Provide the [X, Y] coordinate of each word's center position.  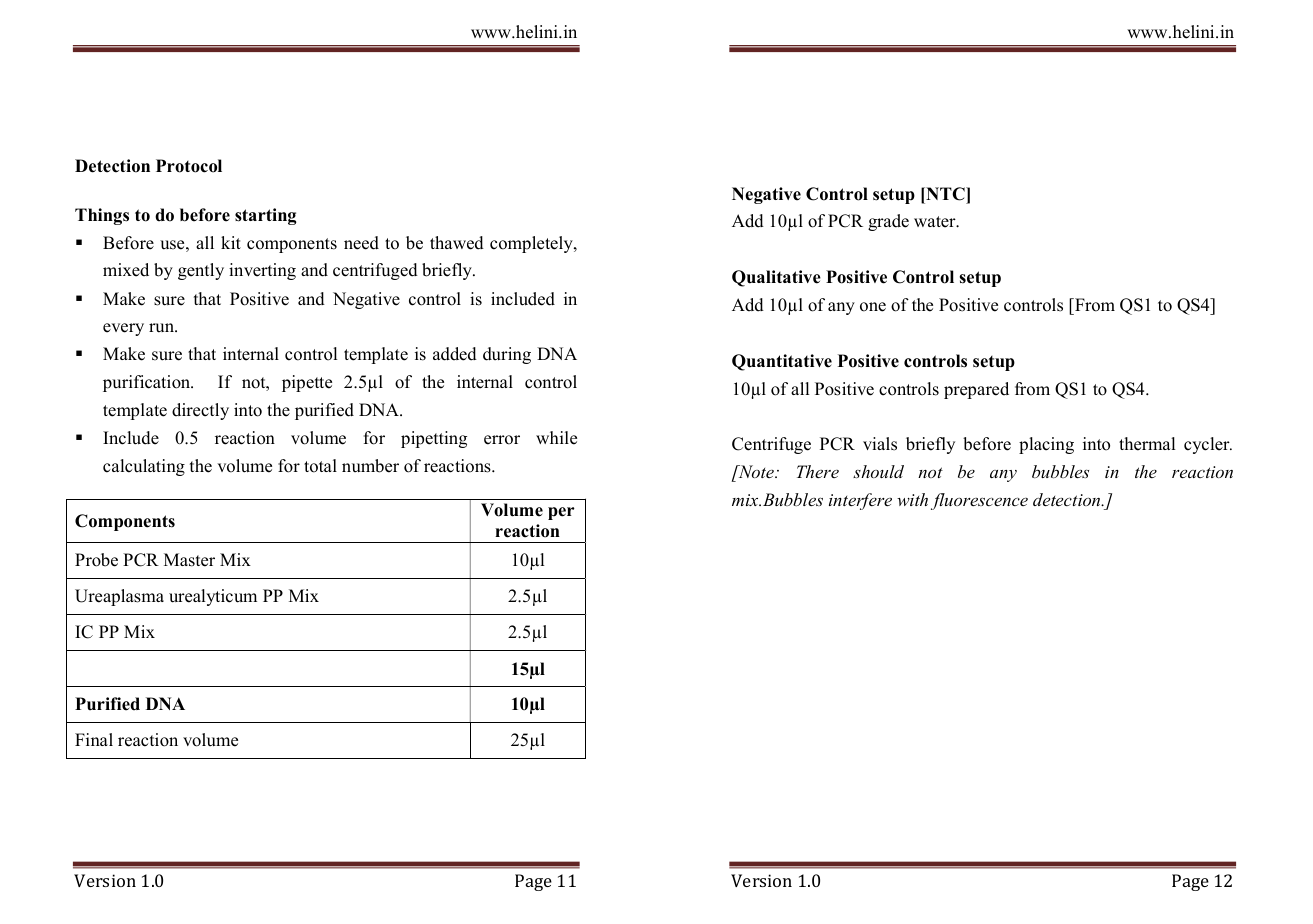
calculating [144, 467]
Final [94, 739]
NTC [945, 194]
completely [532, 244]
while [556, 438]
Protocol [189, 166]
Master [189, 560]
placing [1046, 445]
